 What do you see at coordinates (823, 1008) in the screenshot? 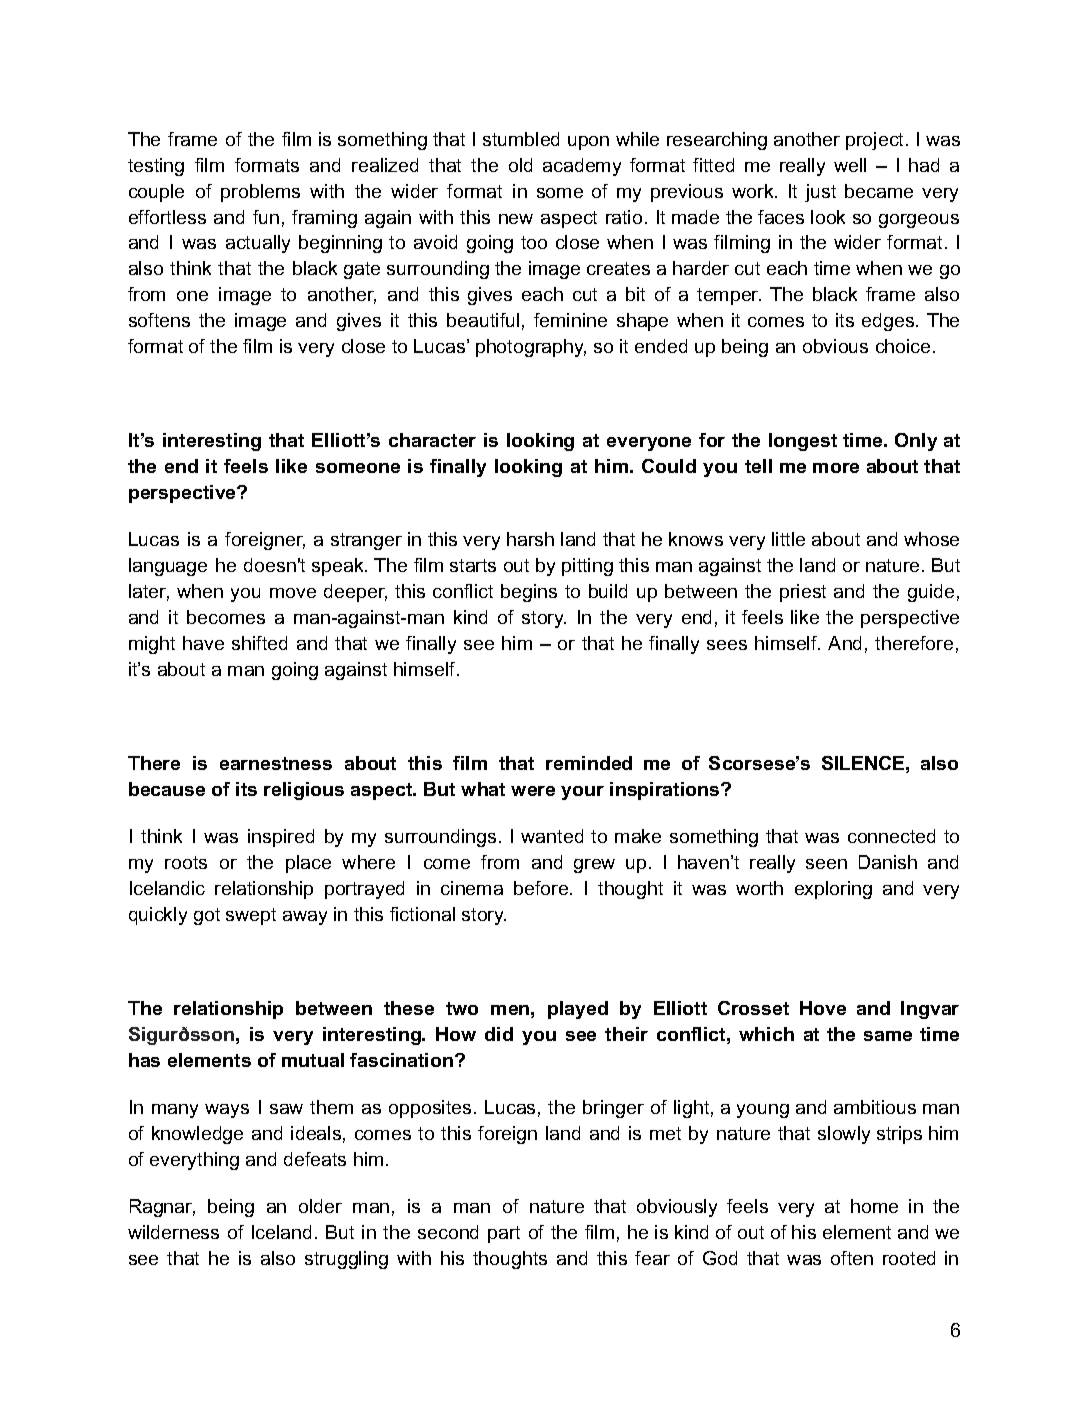
I see `Hove` at bounding box center [823, 1008].
